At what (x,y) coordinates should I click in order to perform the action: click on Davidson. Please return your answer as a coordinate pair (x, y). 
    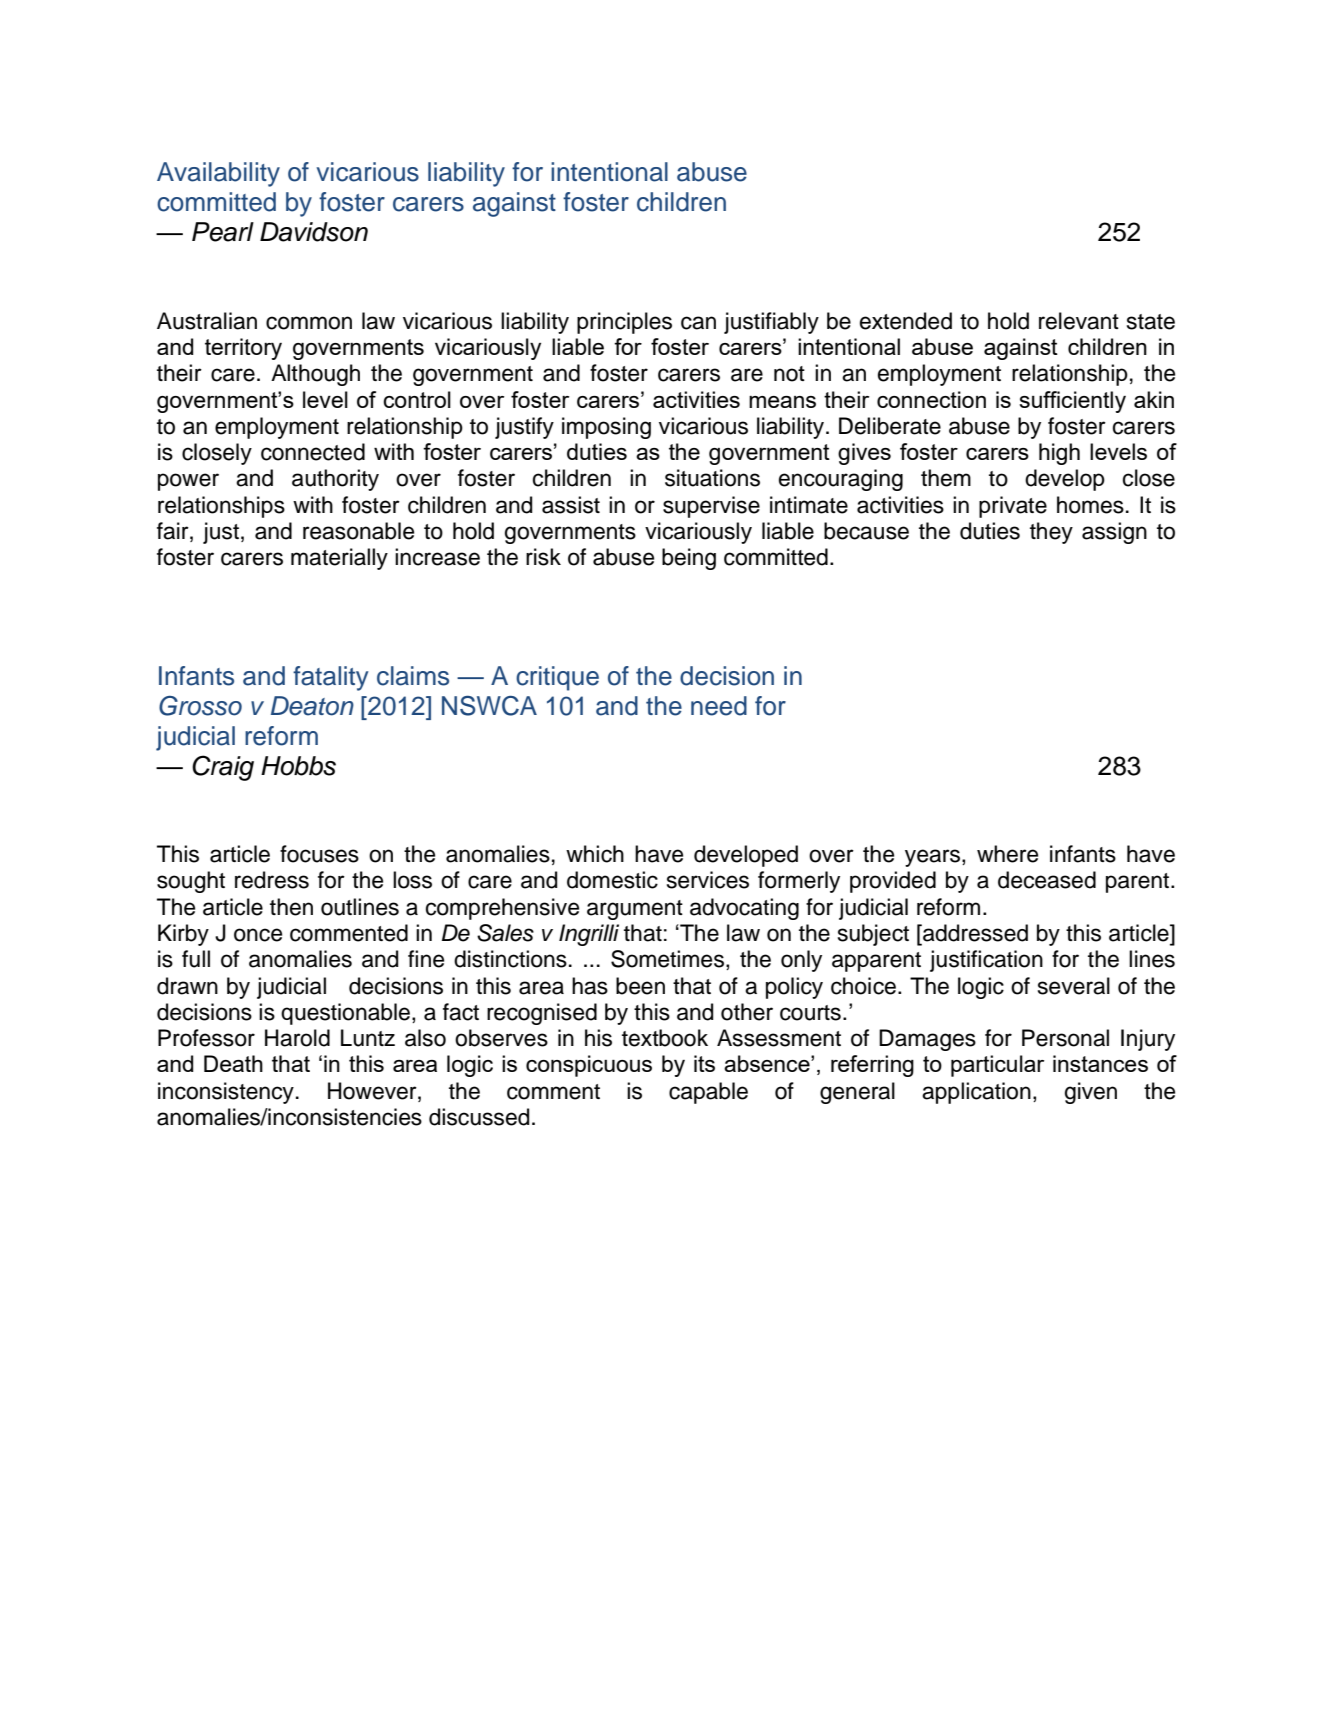
    Looking at the image, I should click on (314, 232).
